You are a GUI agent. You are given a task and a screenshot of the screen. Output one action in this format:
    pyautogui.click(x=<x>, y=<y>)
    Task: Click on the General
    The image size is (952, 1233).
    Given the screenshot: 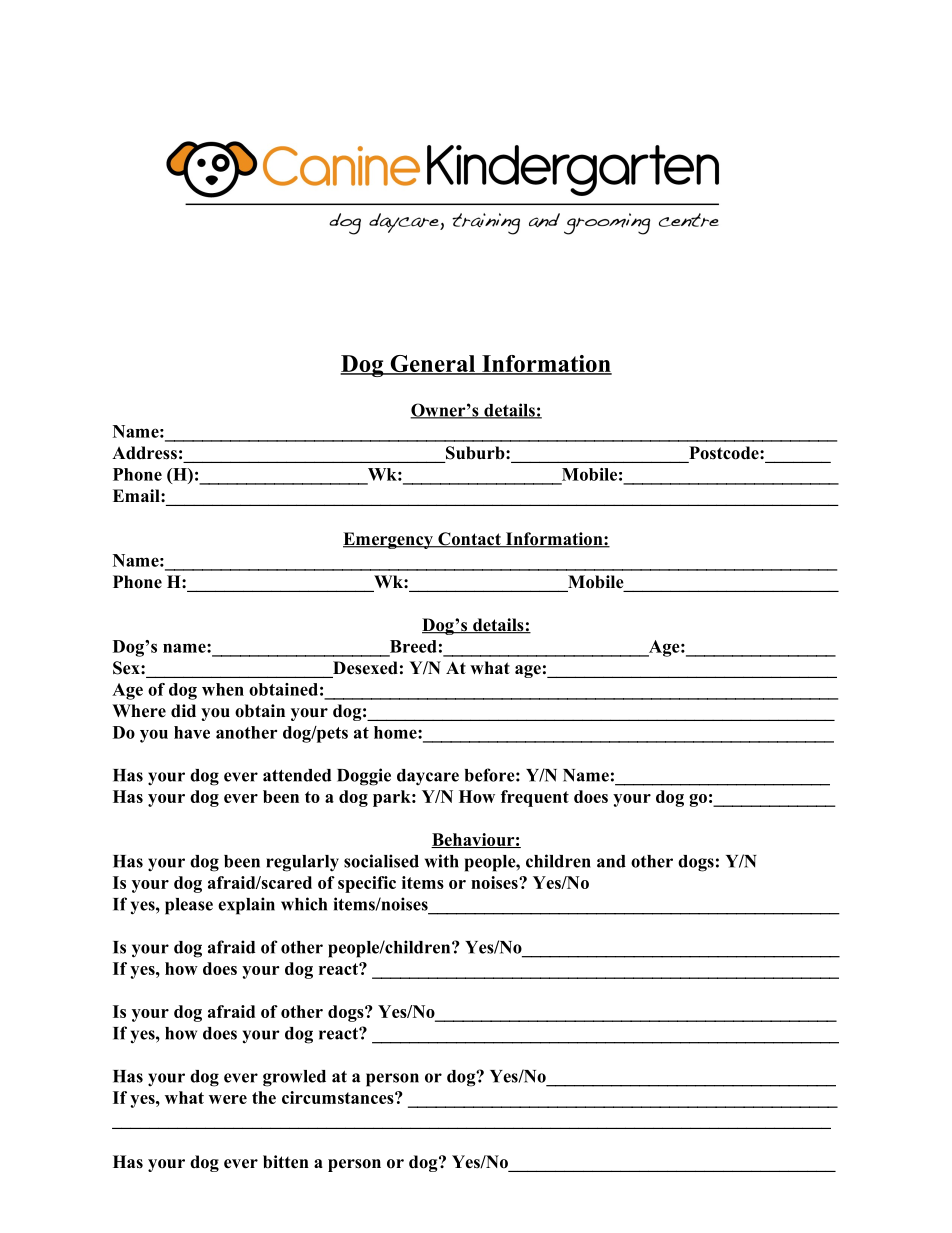 What is the action you would take?
    pyautogui.click(x=433, y=365)
